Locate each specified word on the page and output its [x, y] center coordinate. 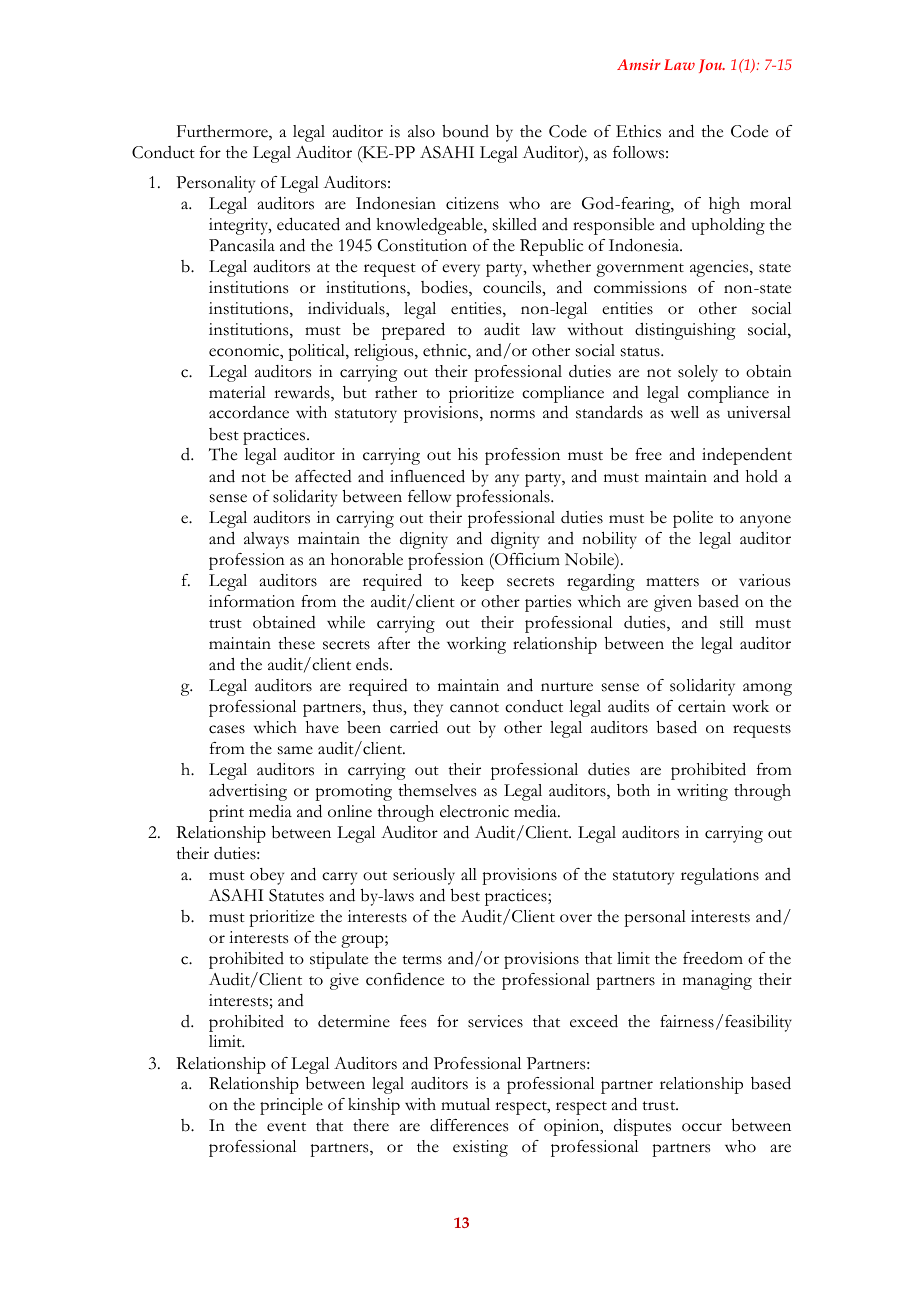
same [295, 750]
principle [291, 1106]
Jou [711, 66]
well [685, 412]
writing [702, 792]
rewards [303, 393]
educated [308, 224]
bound [465, 131]
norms [512, 414]
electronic [474, 811]
